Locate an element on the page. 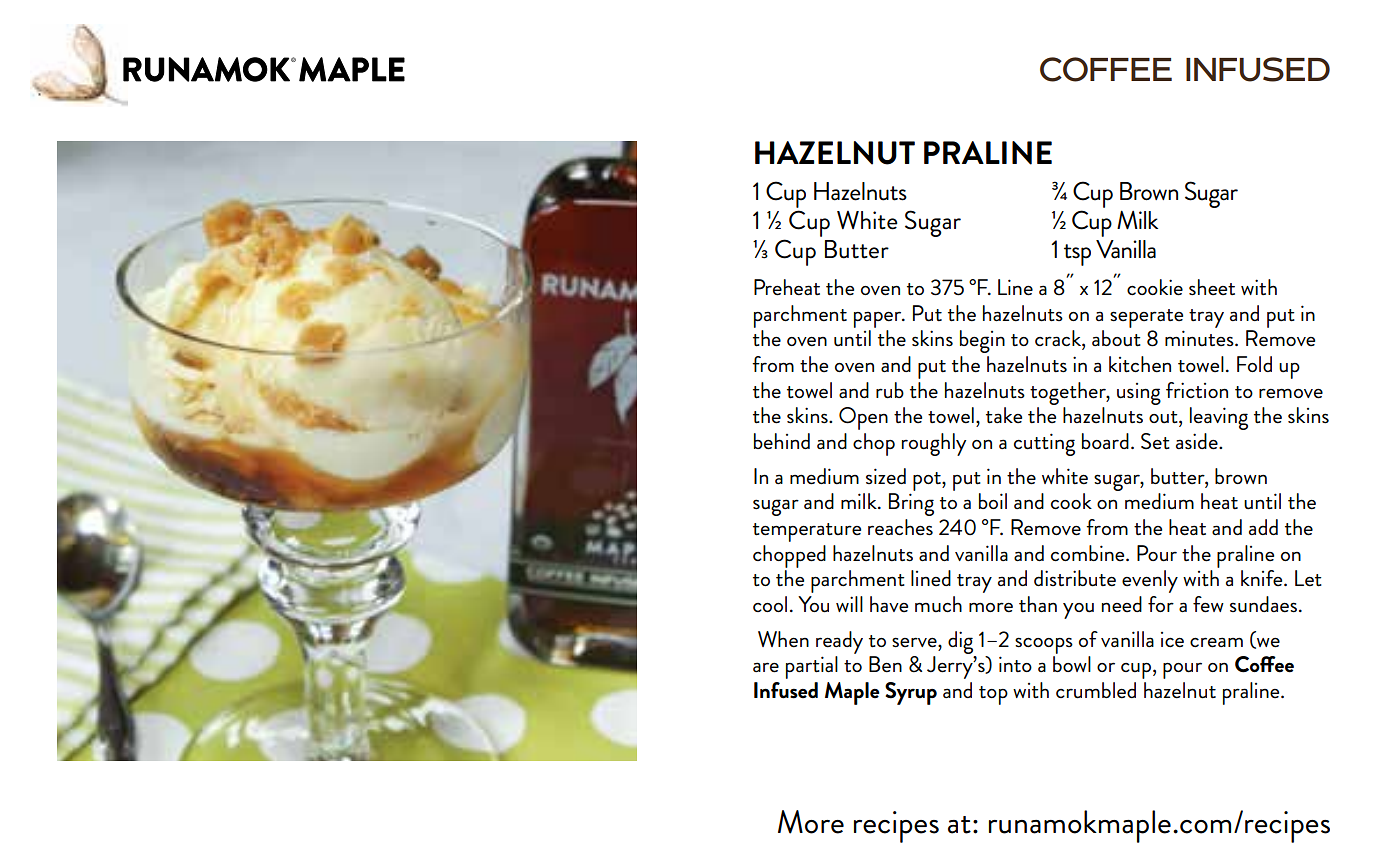 The width and height of the page is (1389, 868). cream is located at coordinates (1216, 642).
